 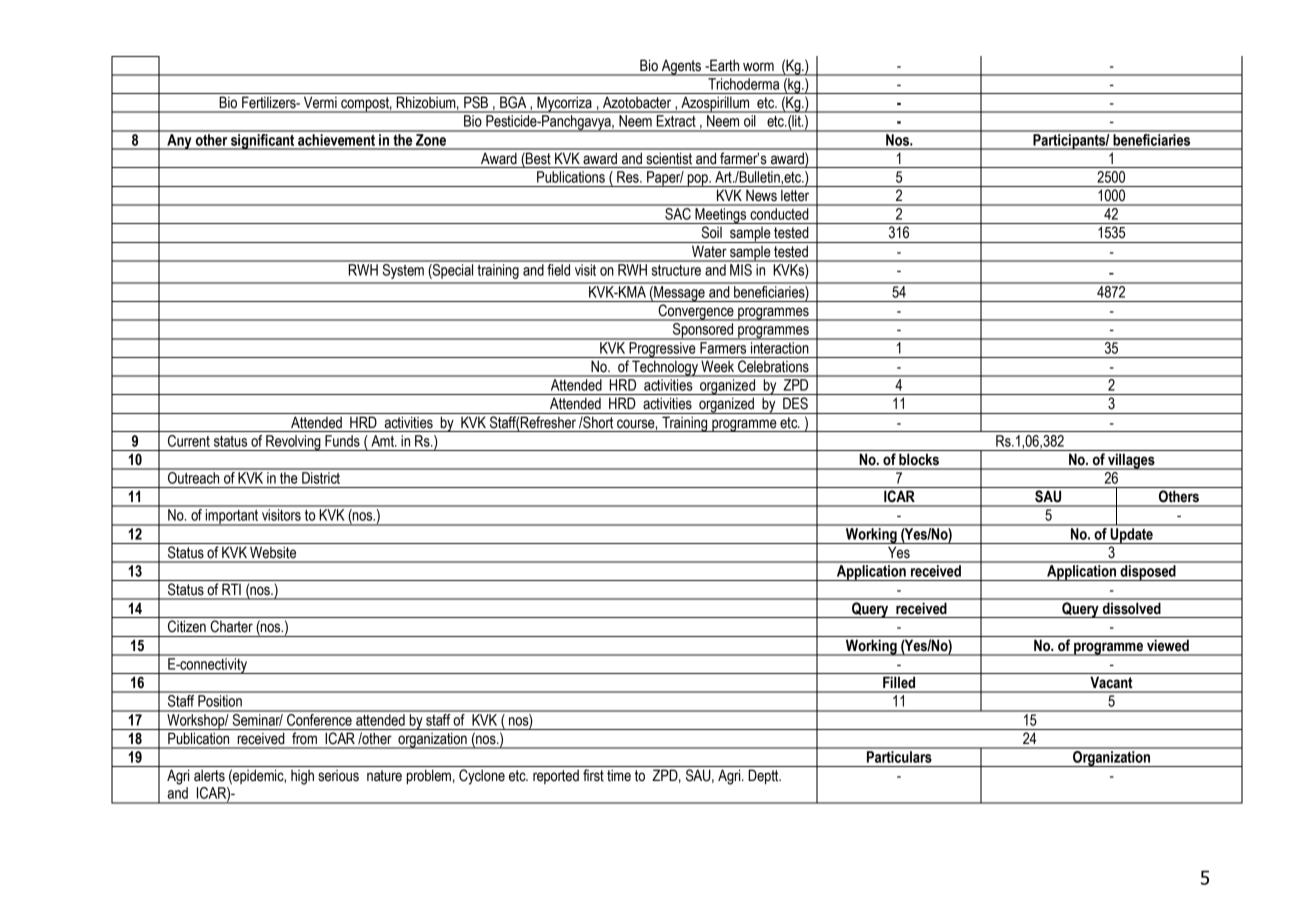 What do you see at coordinates (428, 776) in the screenshot?
I see `problem` at bounding box center [428, 776].
